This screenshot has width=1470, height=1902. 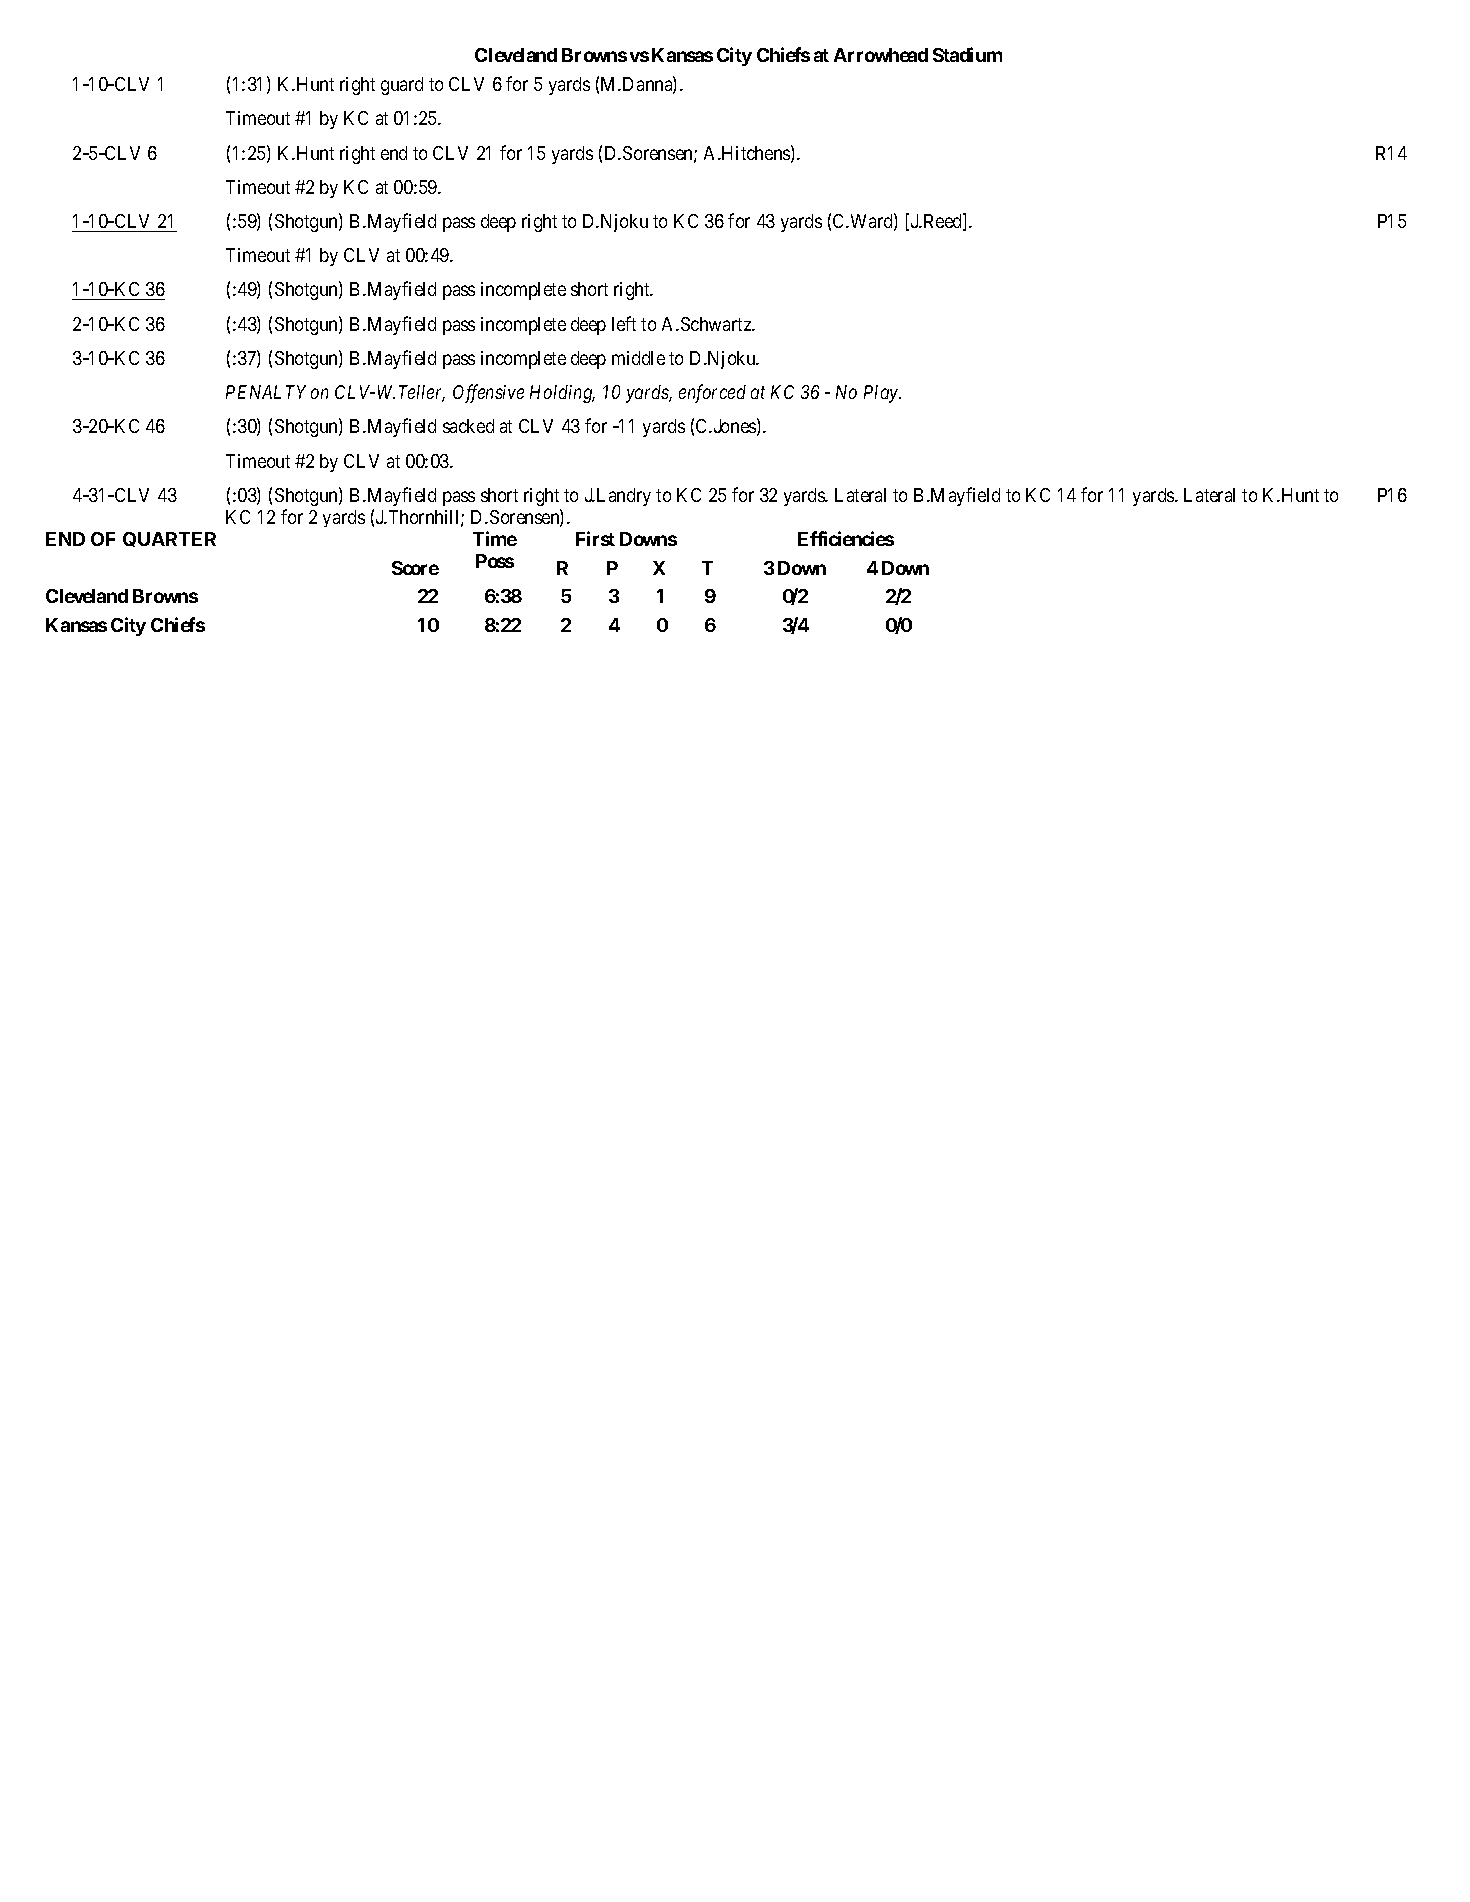 I want to click on left, so click(x=624, y=323).
